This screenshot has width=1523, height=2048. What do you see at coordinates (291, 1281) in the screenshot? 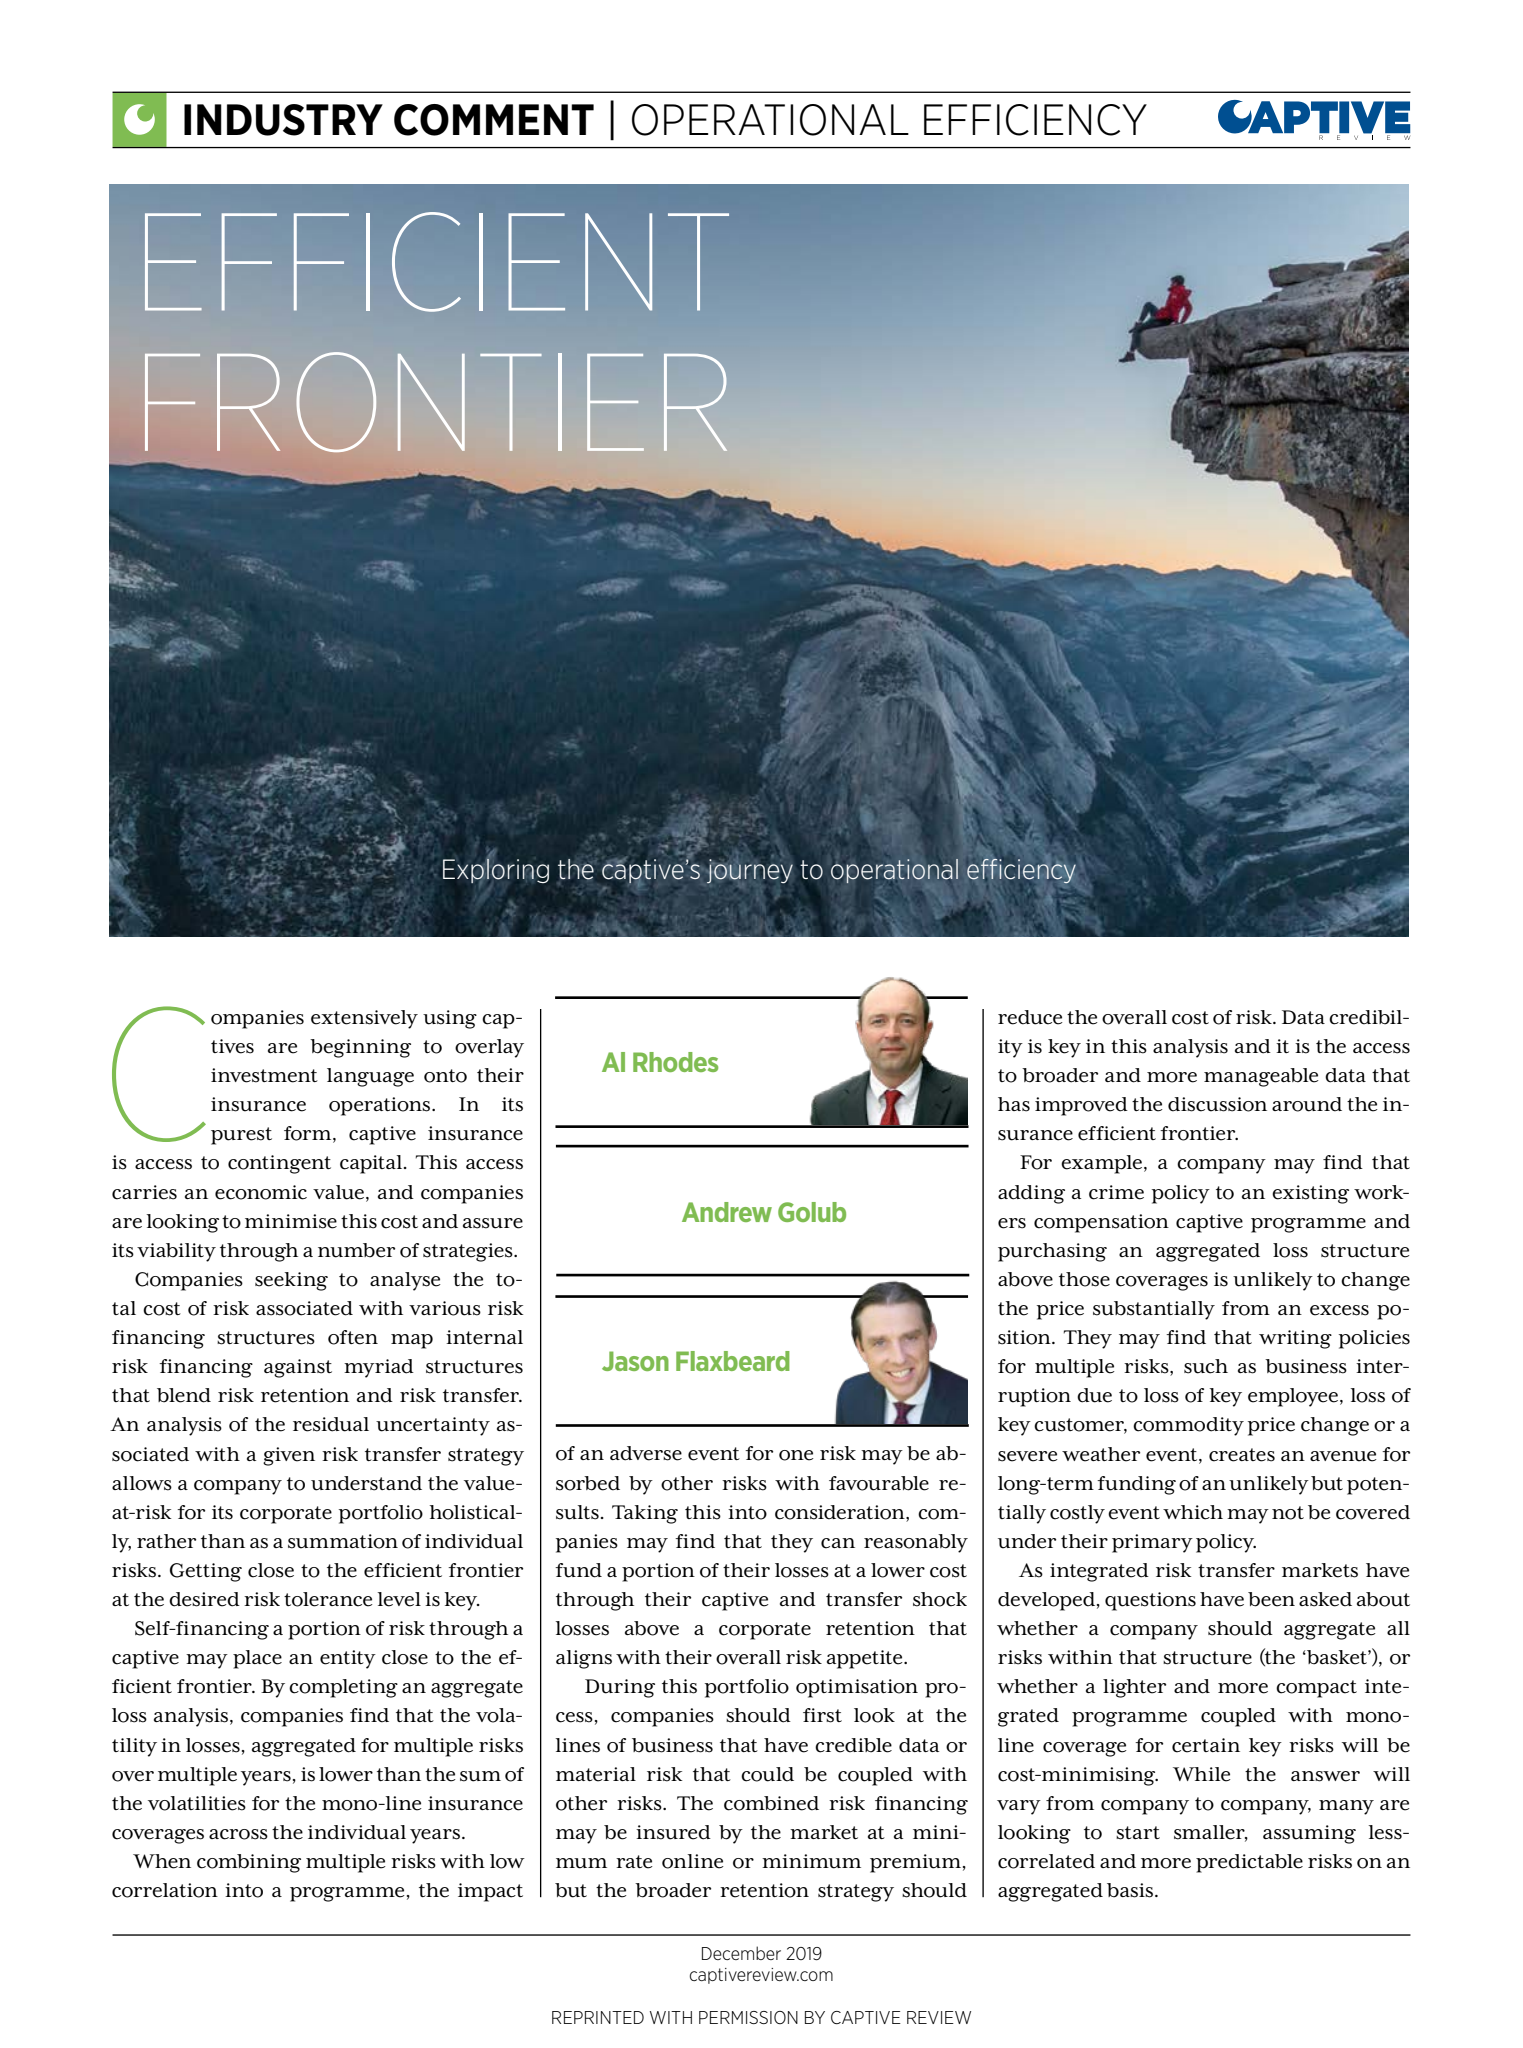
I see `seeking` at bounding box center [291, 1281].
